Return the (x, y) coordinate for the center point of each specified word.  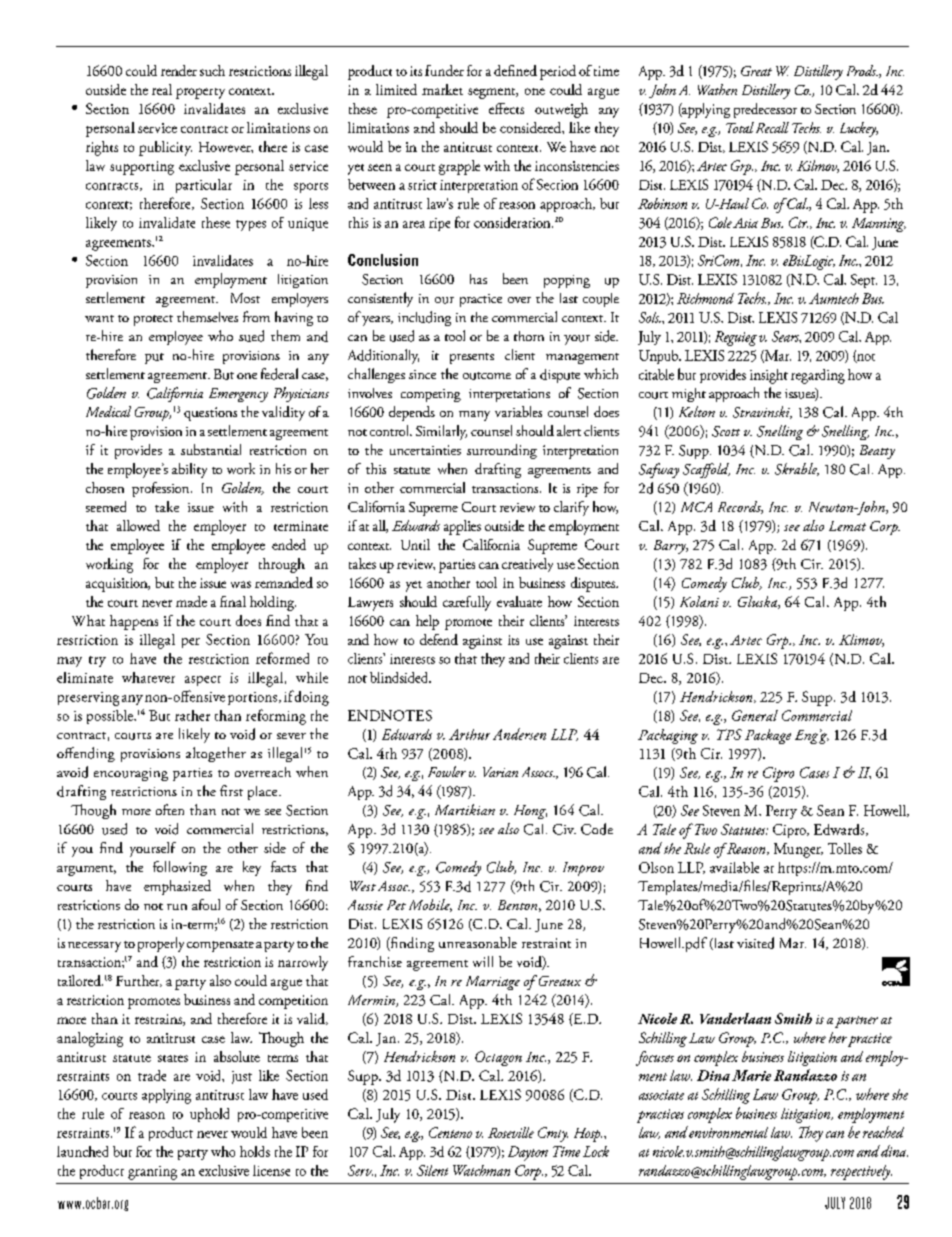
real (162, 89)
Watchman (481, 1170)
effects (506, 108)
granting (152, 1173)
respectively (861, 1172)
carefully (467, 603)
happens (134, 622)
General (755, 715)
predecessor (765, 110)
